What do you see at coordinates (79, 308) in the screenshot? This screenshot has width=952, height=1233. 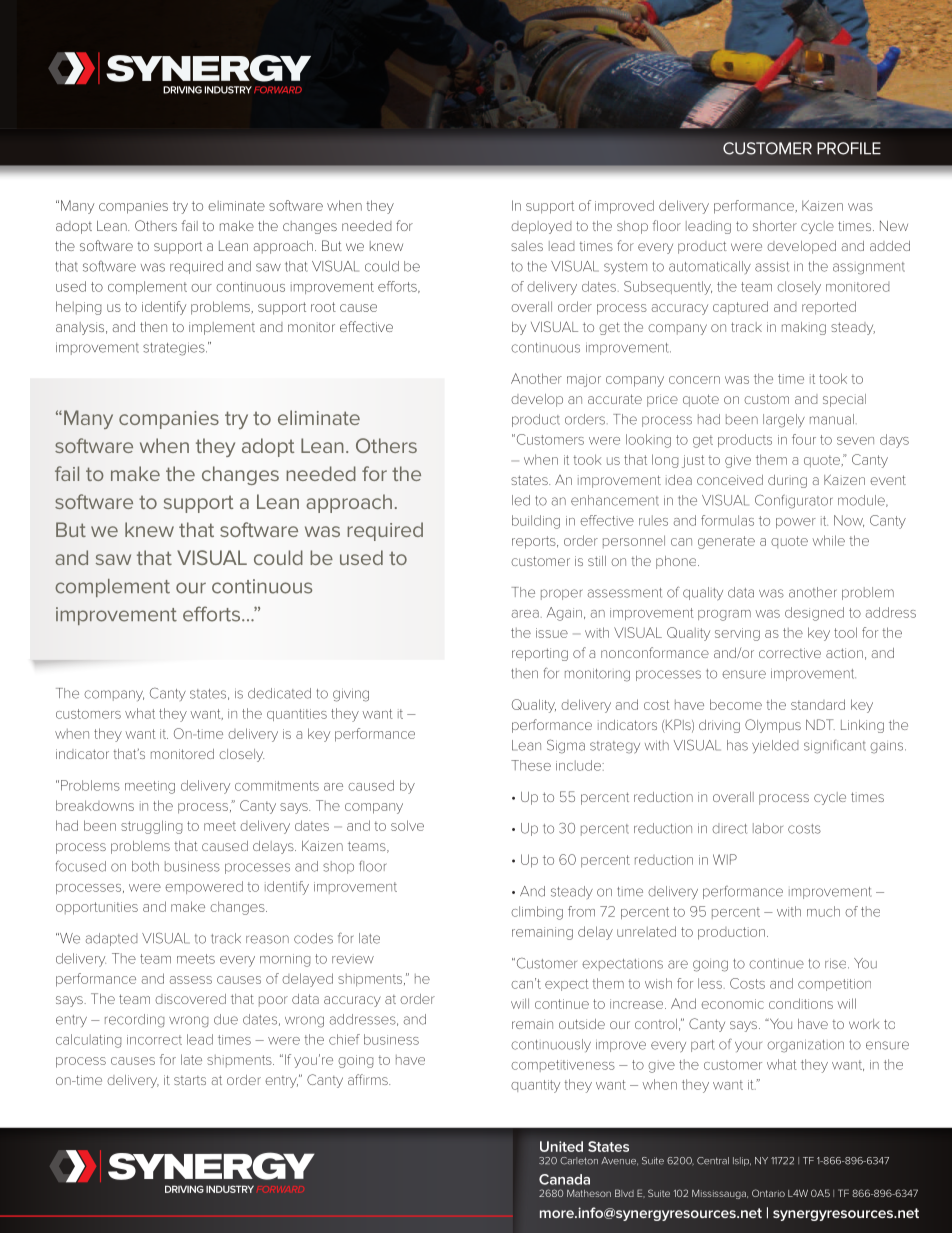 I see `helping` at bounding box center [79, 308].
